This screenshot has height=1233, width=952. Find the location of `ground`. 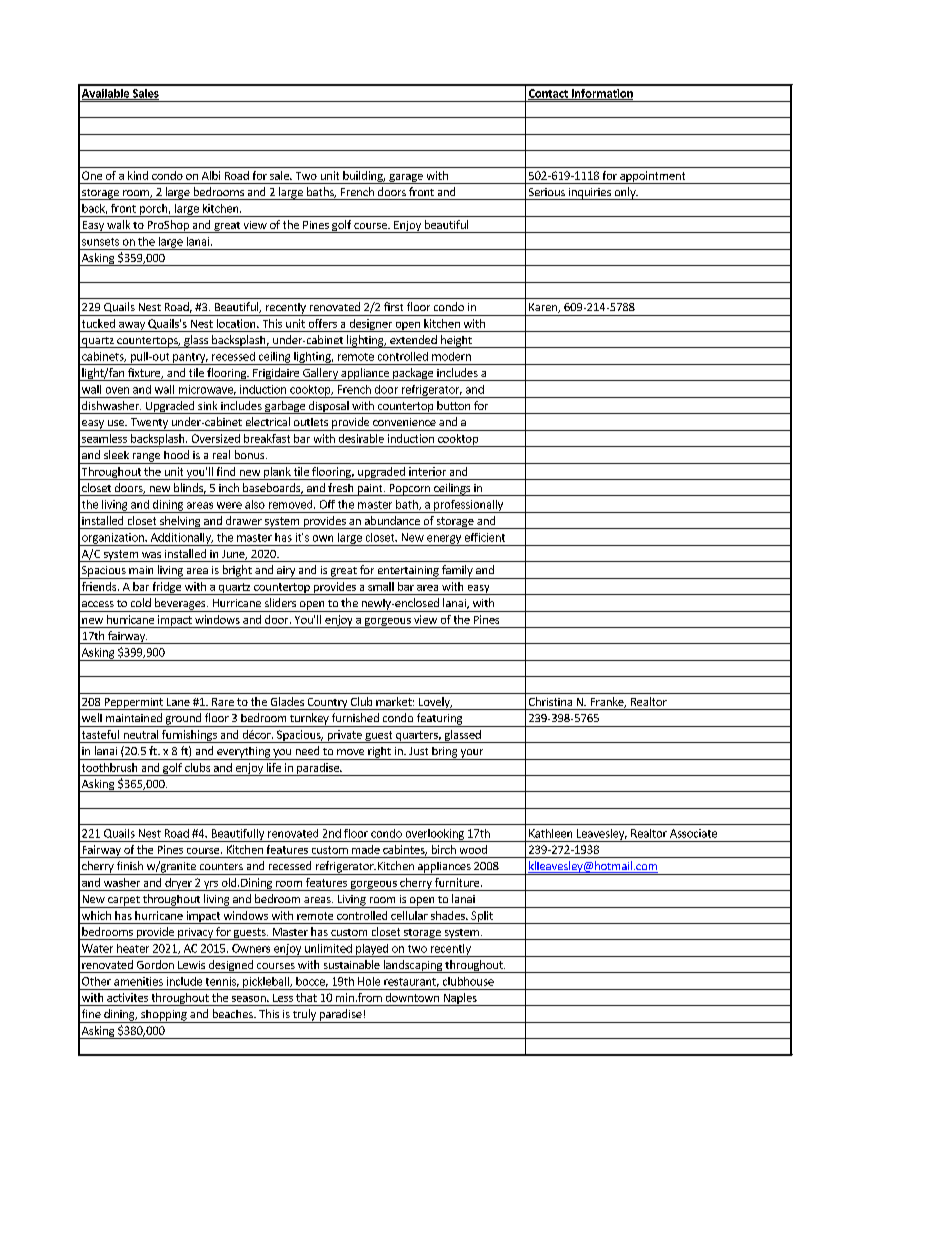

ground is located at coordinates (183, 720).
